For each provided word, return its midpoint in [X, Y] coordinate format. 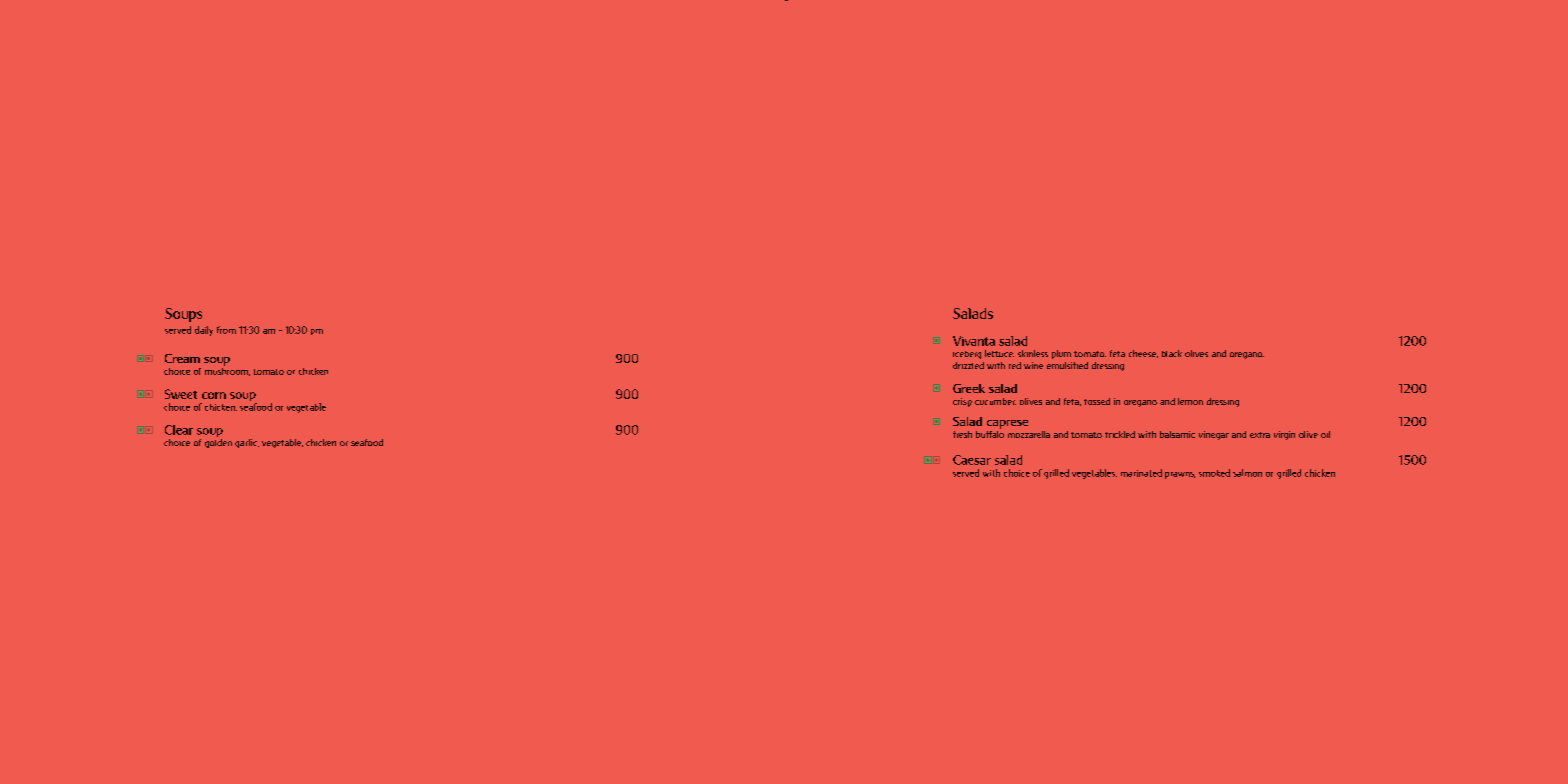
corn [214, 395]
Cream [182, 358]
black [1172, 353]
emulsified [1067, 365]
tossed [1097, 401]
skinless [1033, 353]
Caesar [972, 460]
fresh [962, 434]
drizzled [968, 365]
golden [218, 443]
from [226, 330]
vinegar [1214, 435]
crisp [962, 402]
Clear [179, 430]
